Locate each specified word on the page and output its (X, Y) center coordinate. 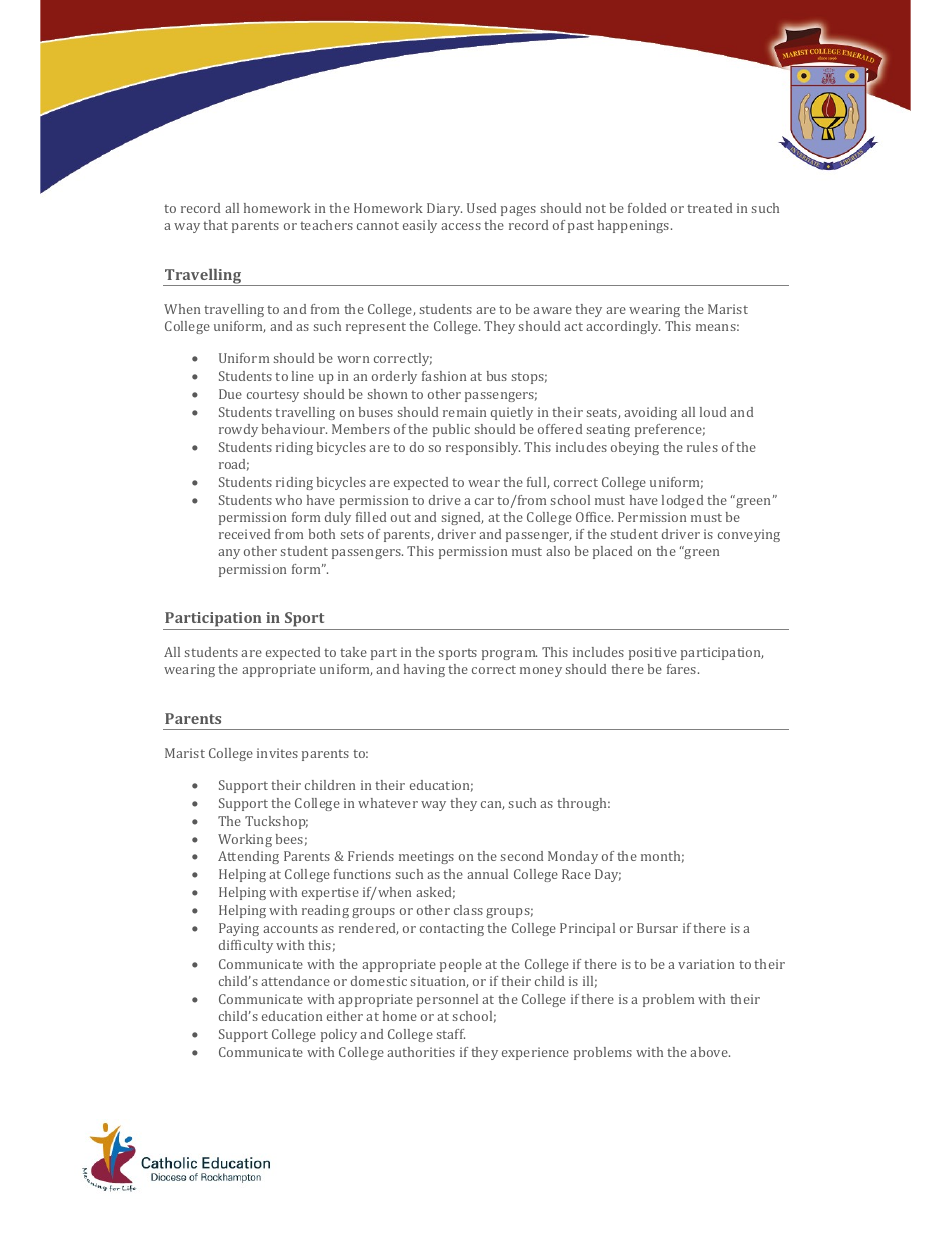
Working (245, 840)
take (353, 652)
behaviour (294, 429)
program (509, 655)
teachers (326, 225)
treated (709, 208)
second (522, 856)
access (461, 226)
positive (653, 653)
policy (339, 1035)
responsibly (483, 448)
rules (702, 447)
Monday (573, 857)
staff (451, 1034)
